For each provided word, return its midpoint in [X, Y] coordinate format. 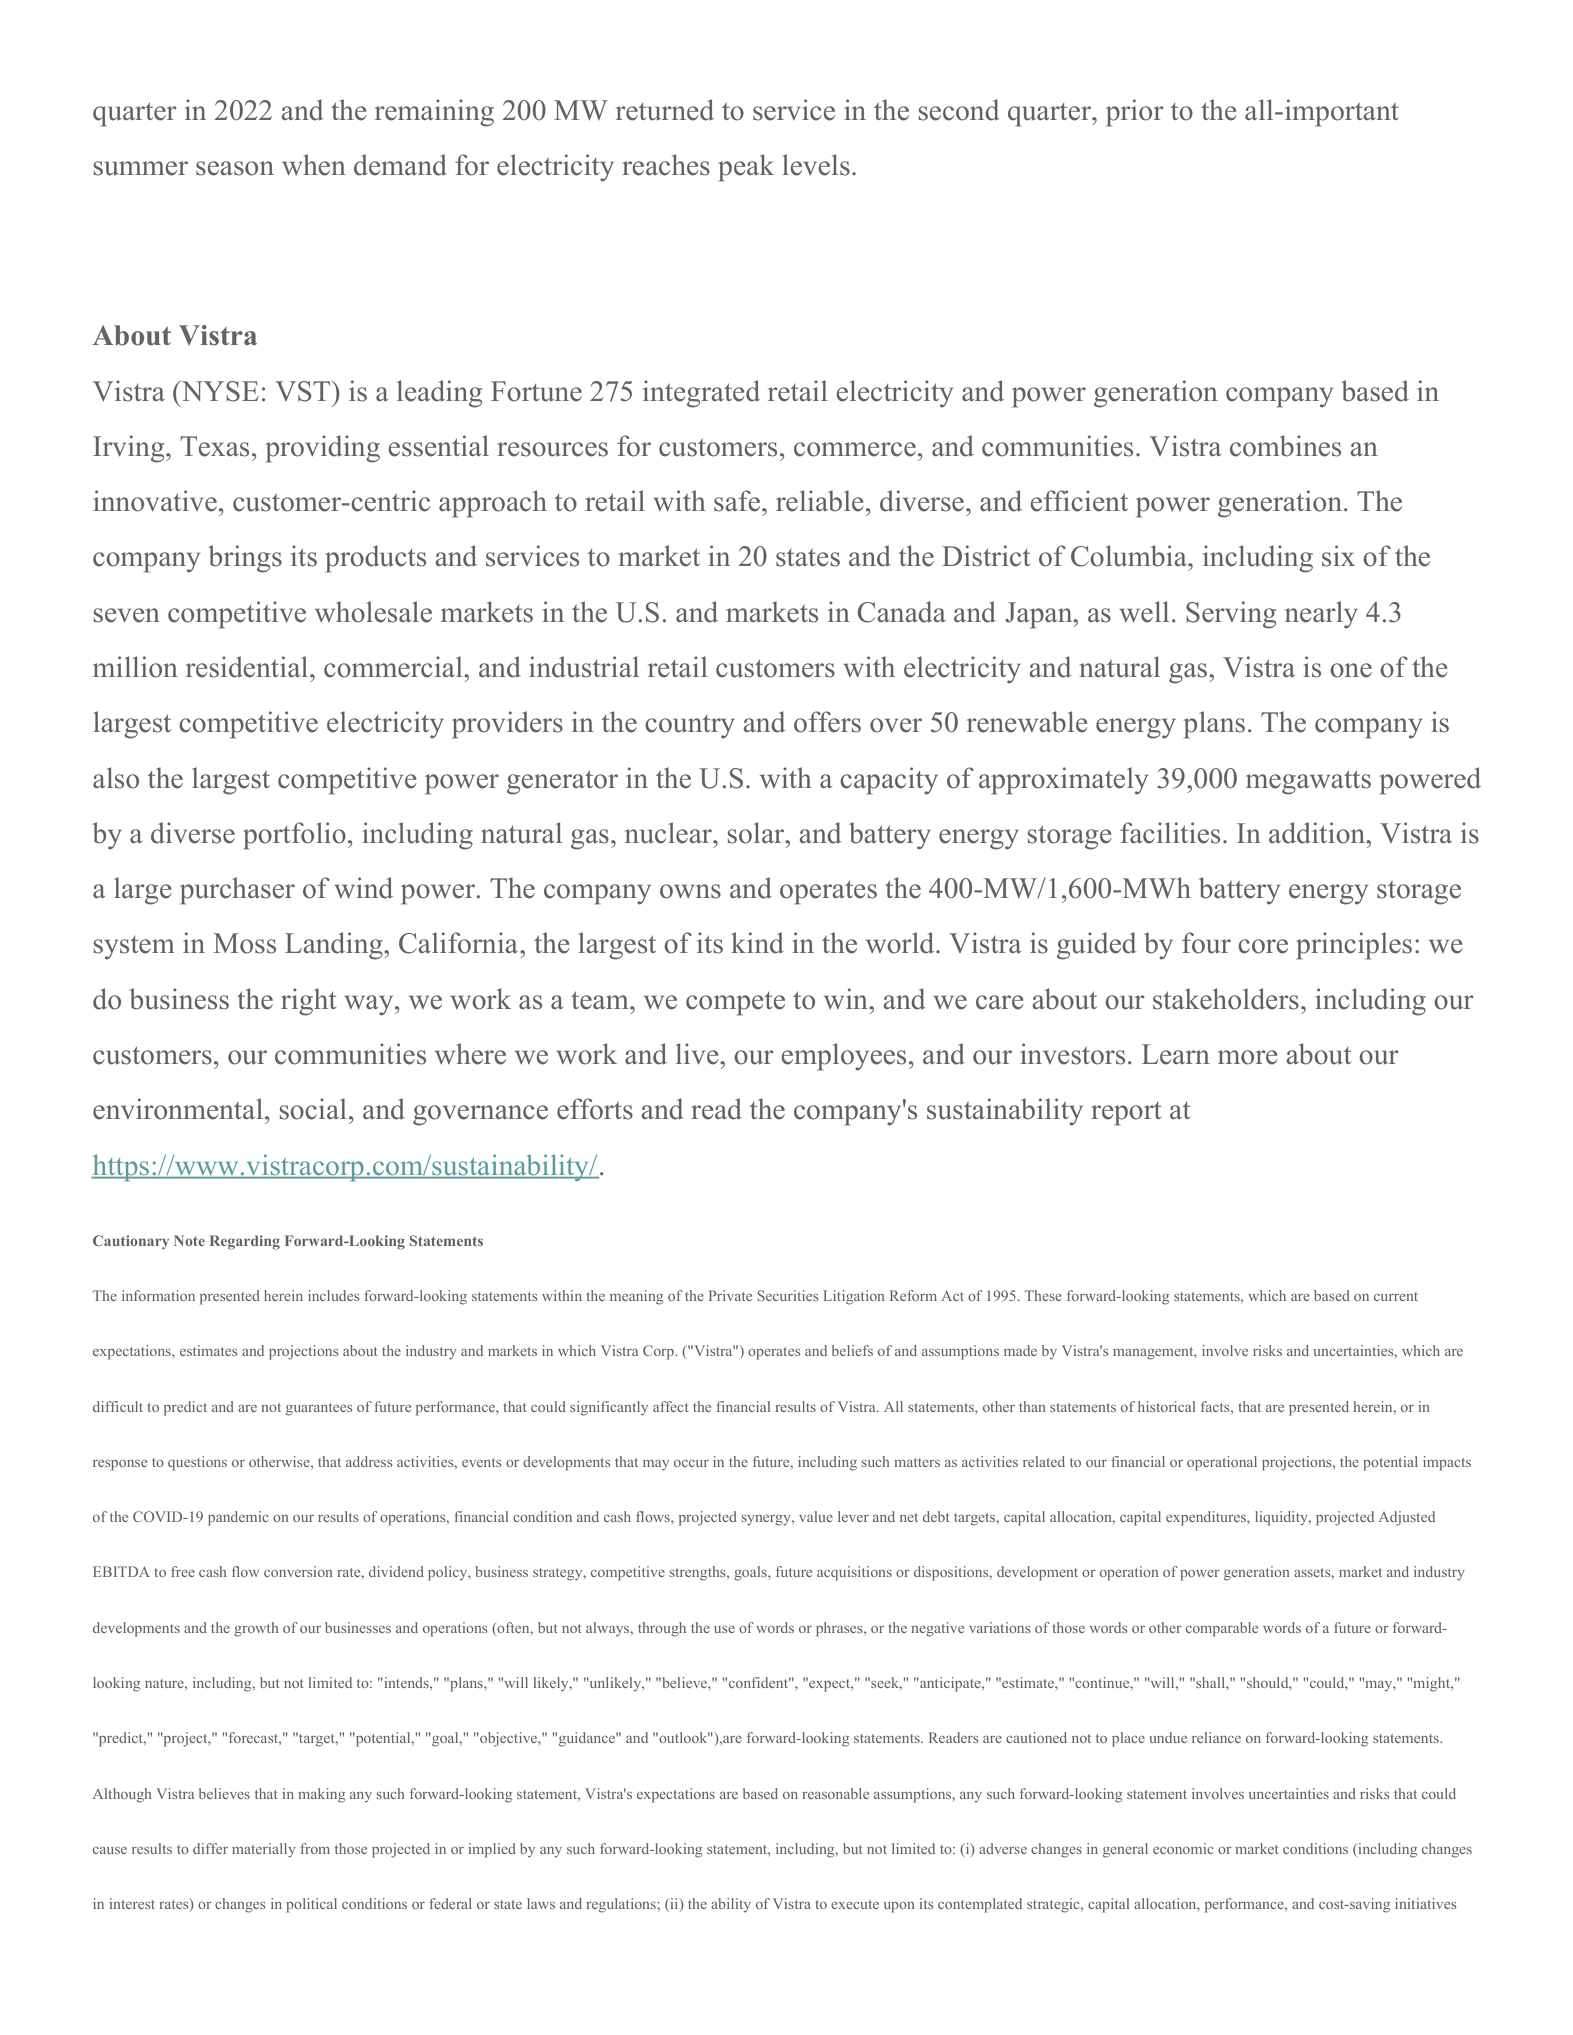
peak [746, 168]
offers [827, 722]
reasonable [835, 1793]
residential [248, 667]
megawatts [1308, 782]
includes [333, 1295]
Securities [787, 1295]
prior [1135, 113]
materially [264, 1850]
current [1396, 1296]
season [235, 168]
